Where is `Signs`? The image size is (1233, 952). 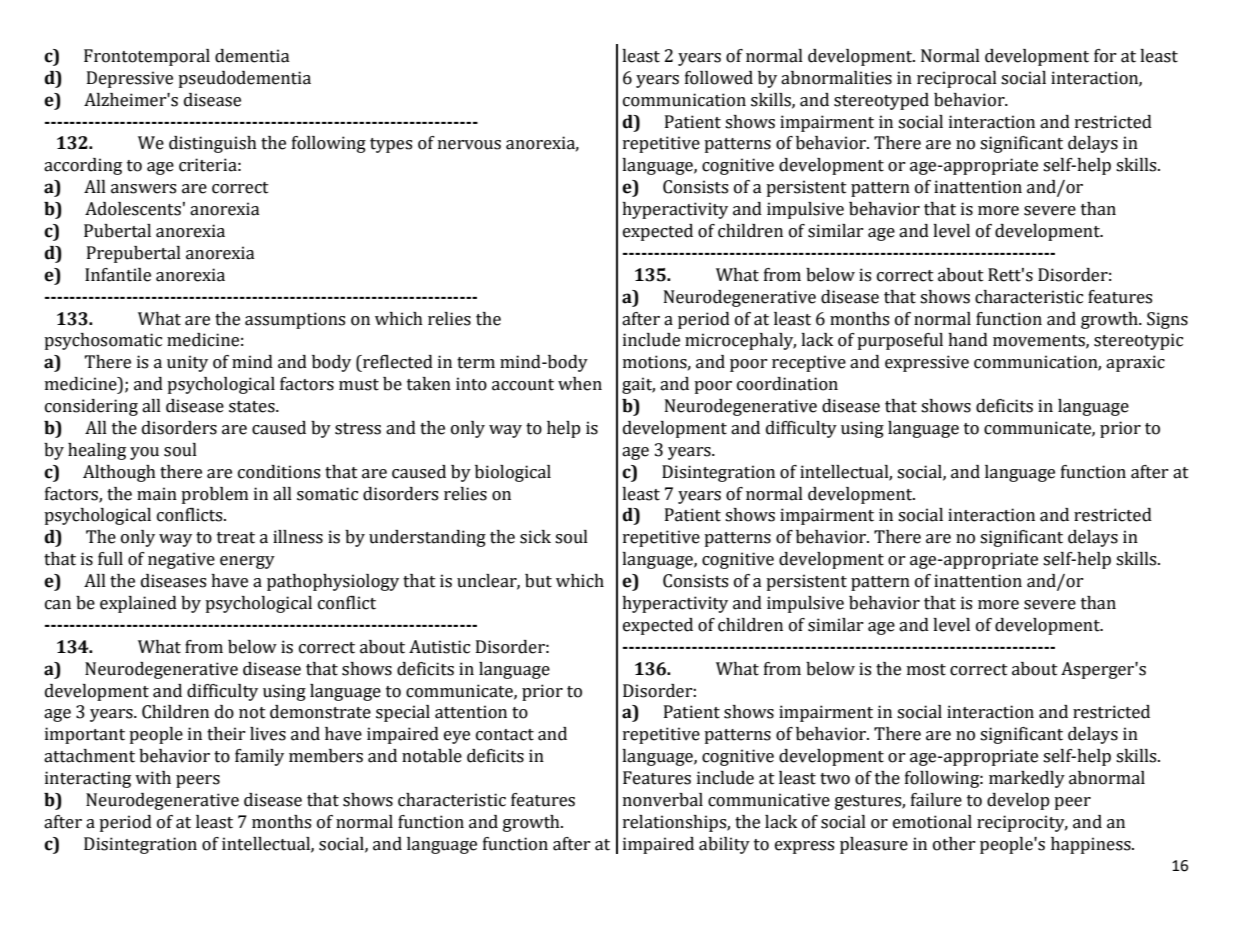
Signs is located at coordinates (1167, 320).
